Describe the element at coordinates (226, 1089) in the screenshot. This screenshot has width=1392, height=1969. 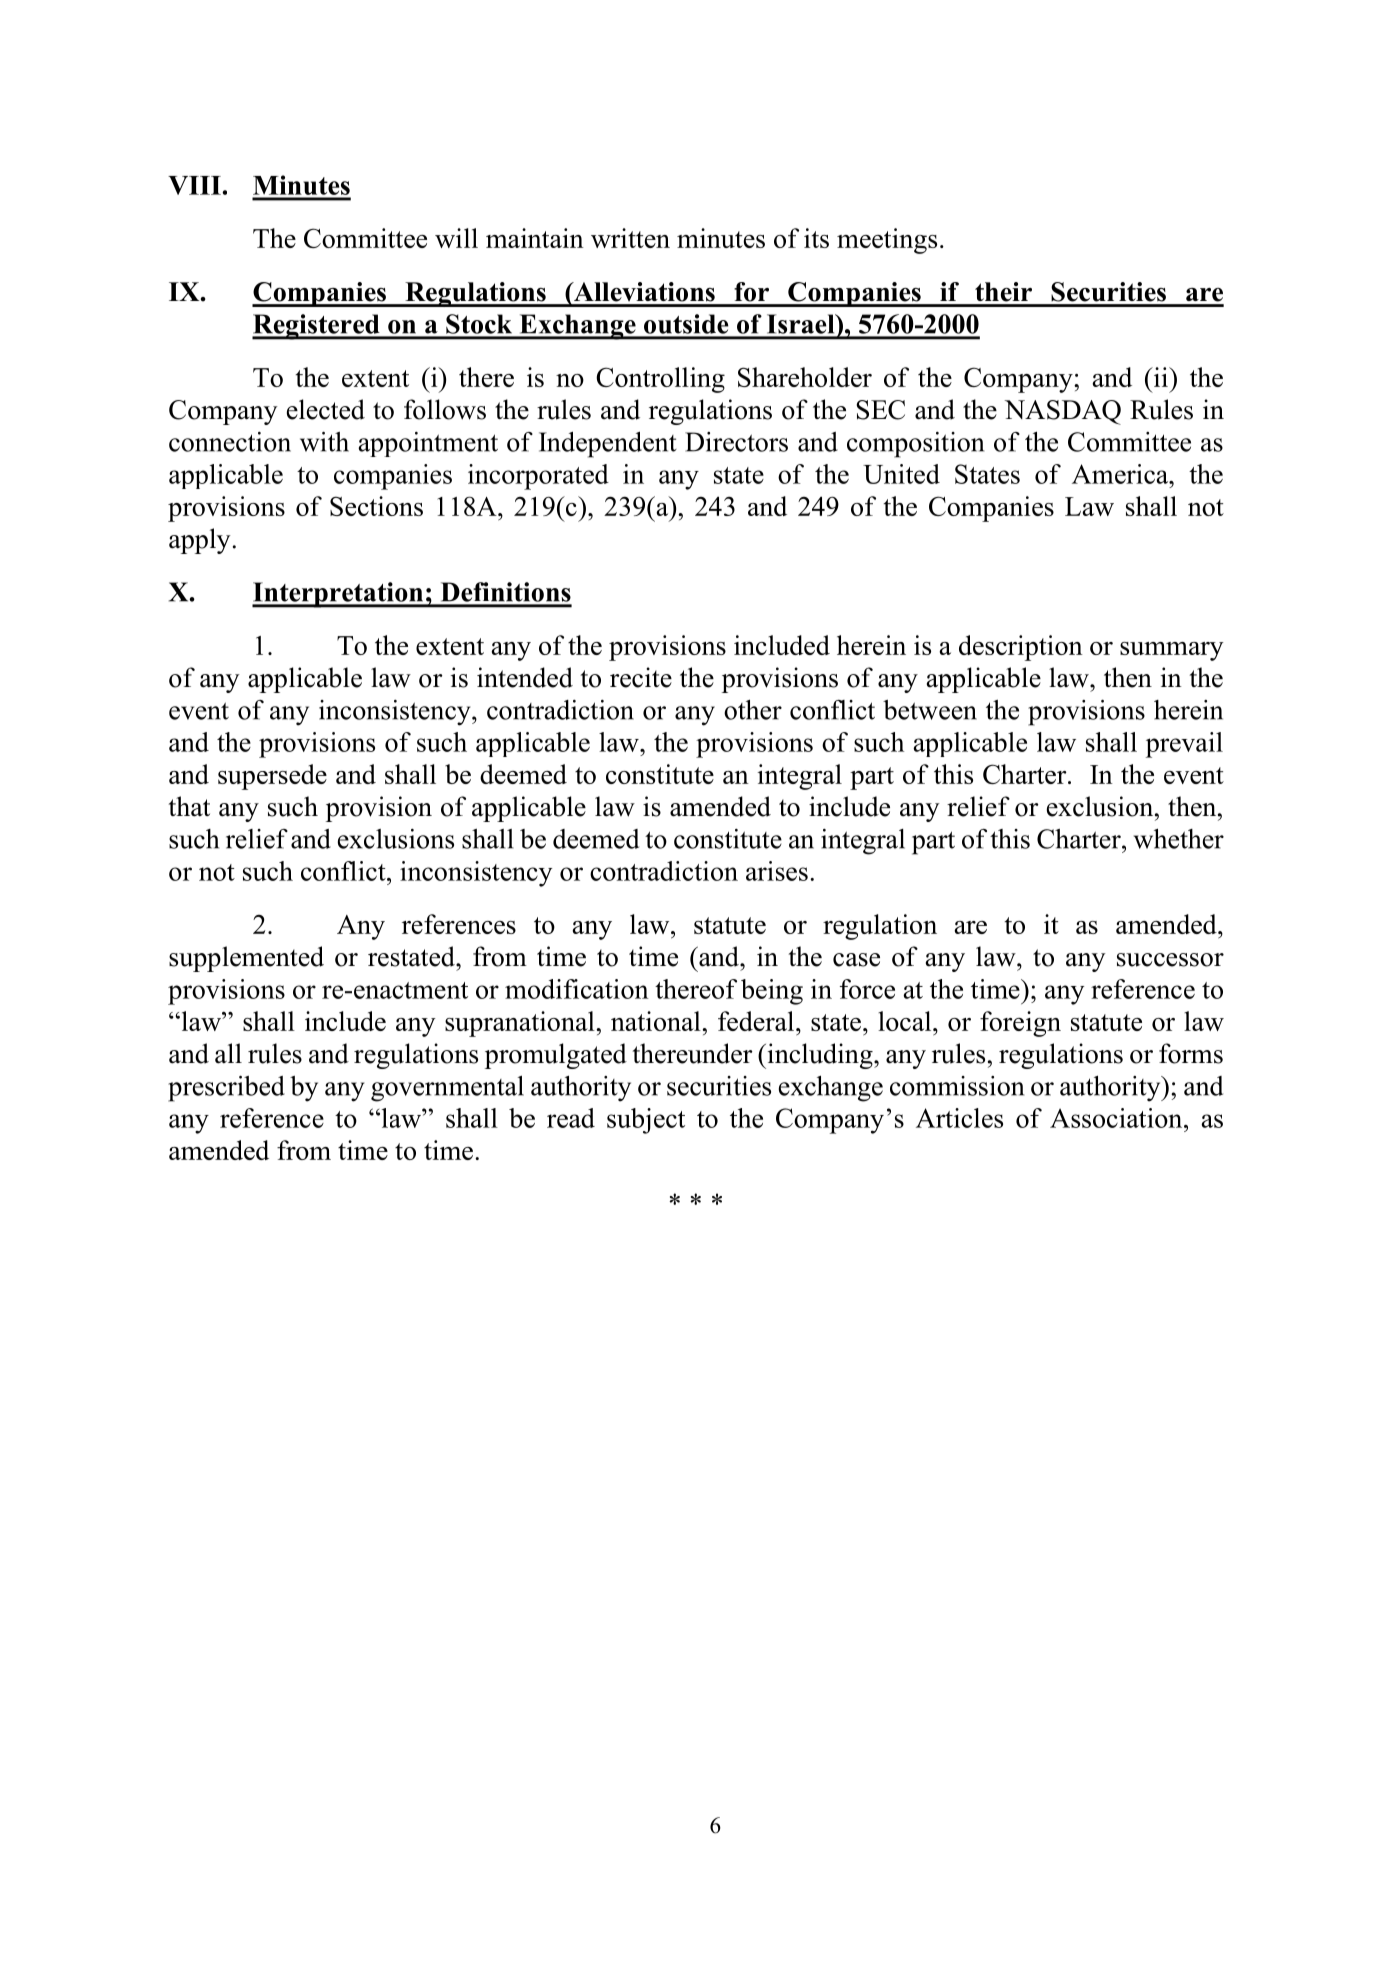
I see `prescribed` at that location.
